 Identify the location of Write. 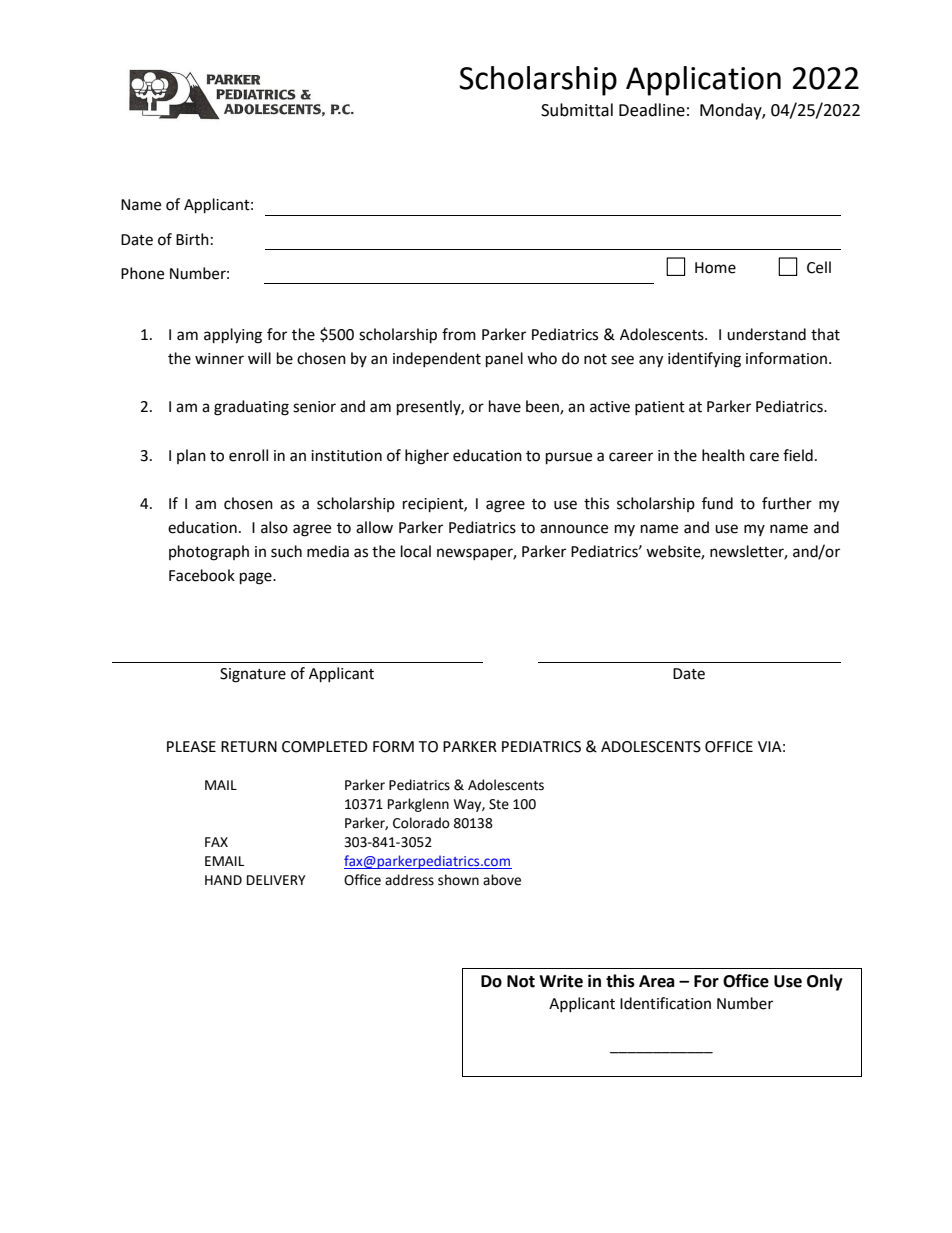
(561, 981).
